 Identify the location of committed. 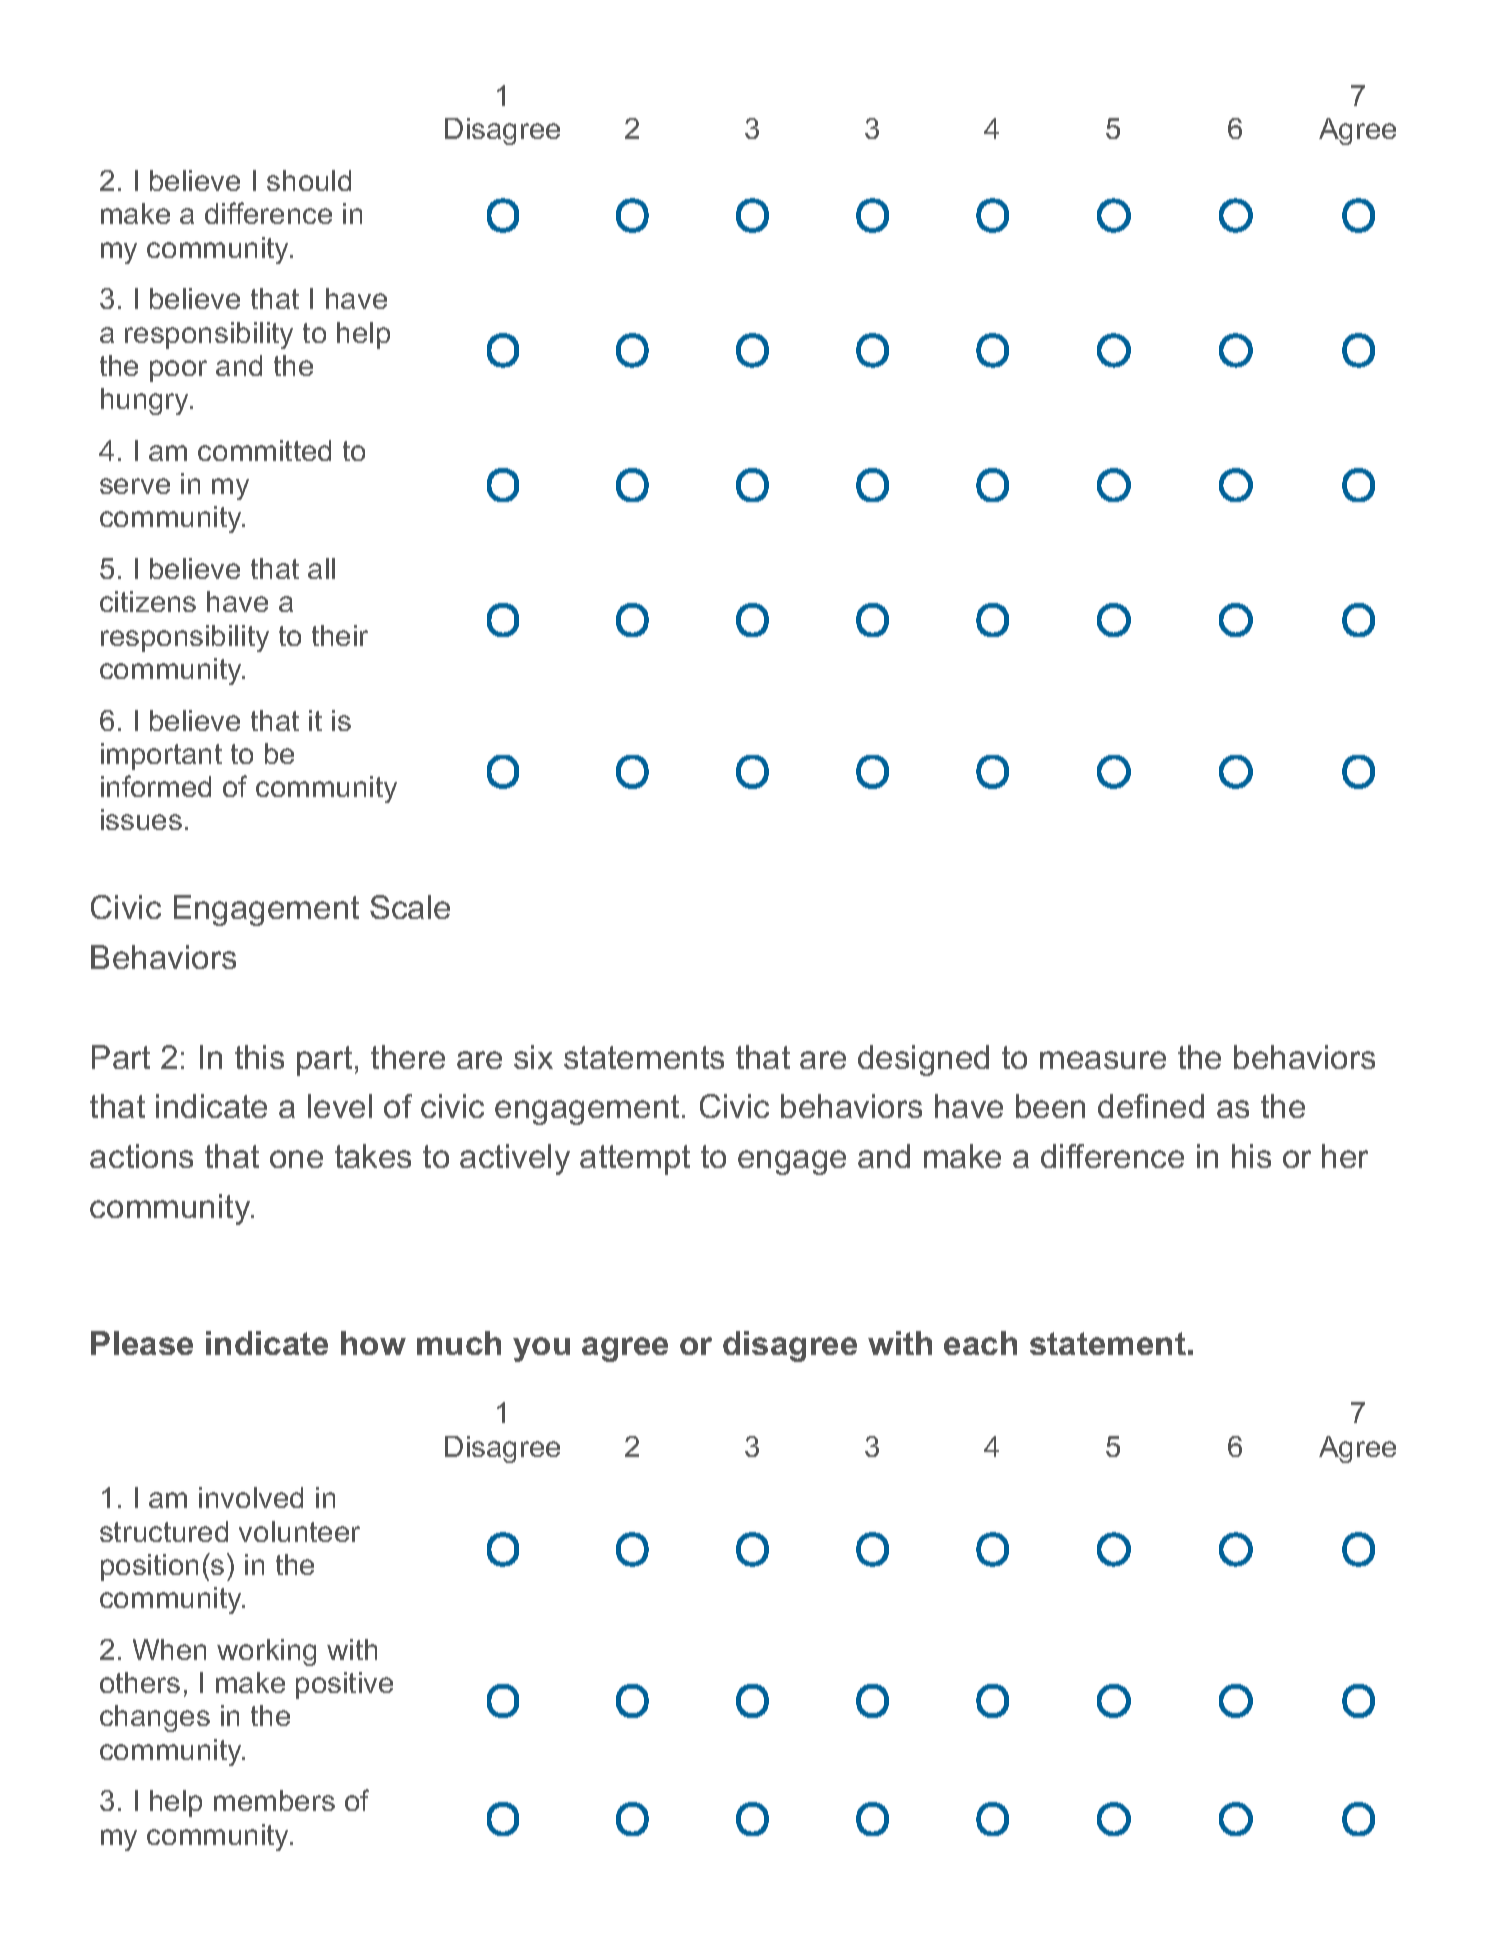
(264, 450).
